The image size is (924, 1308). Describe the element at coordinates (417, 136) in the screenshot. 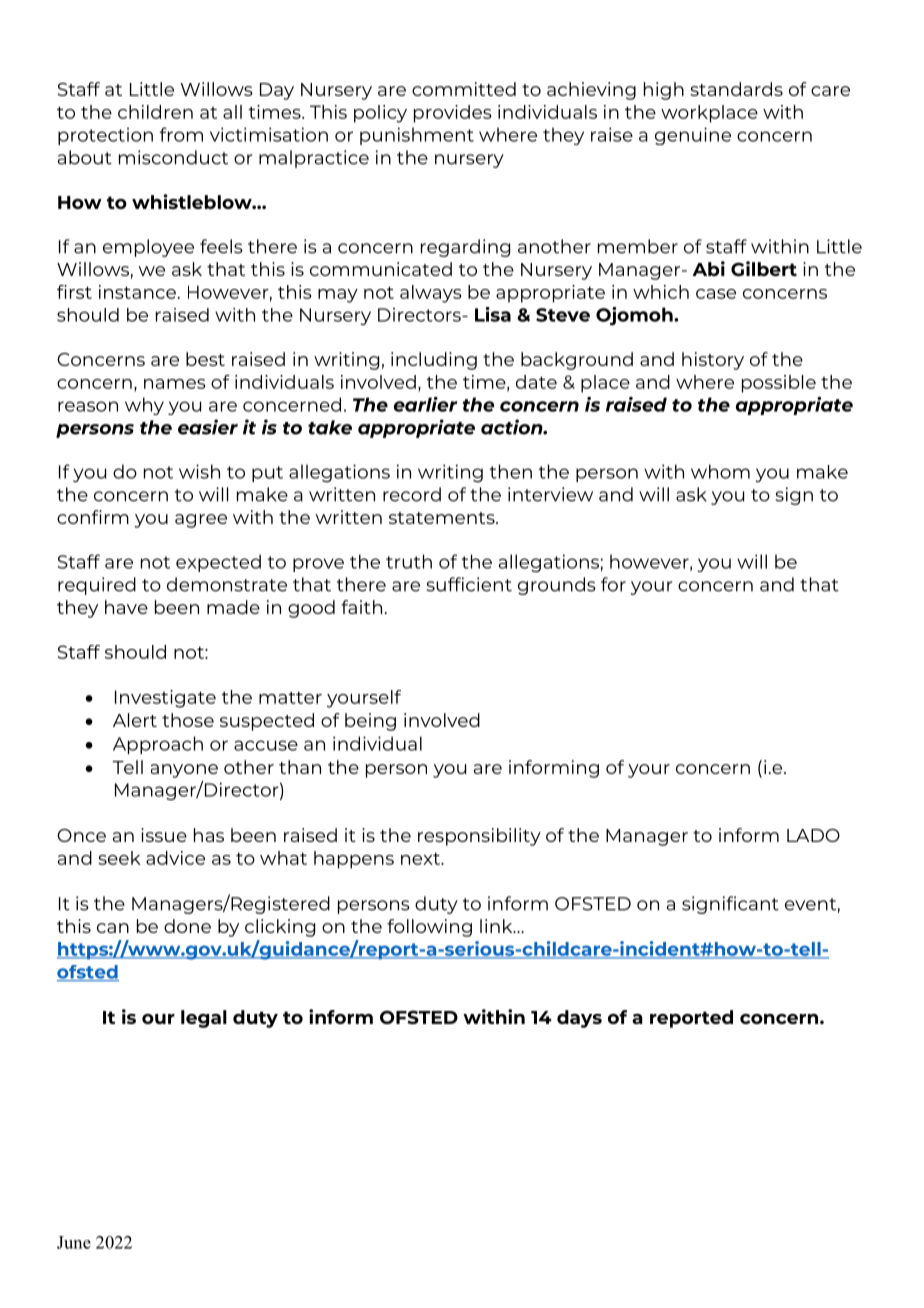

I see `punishment` at that location.
